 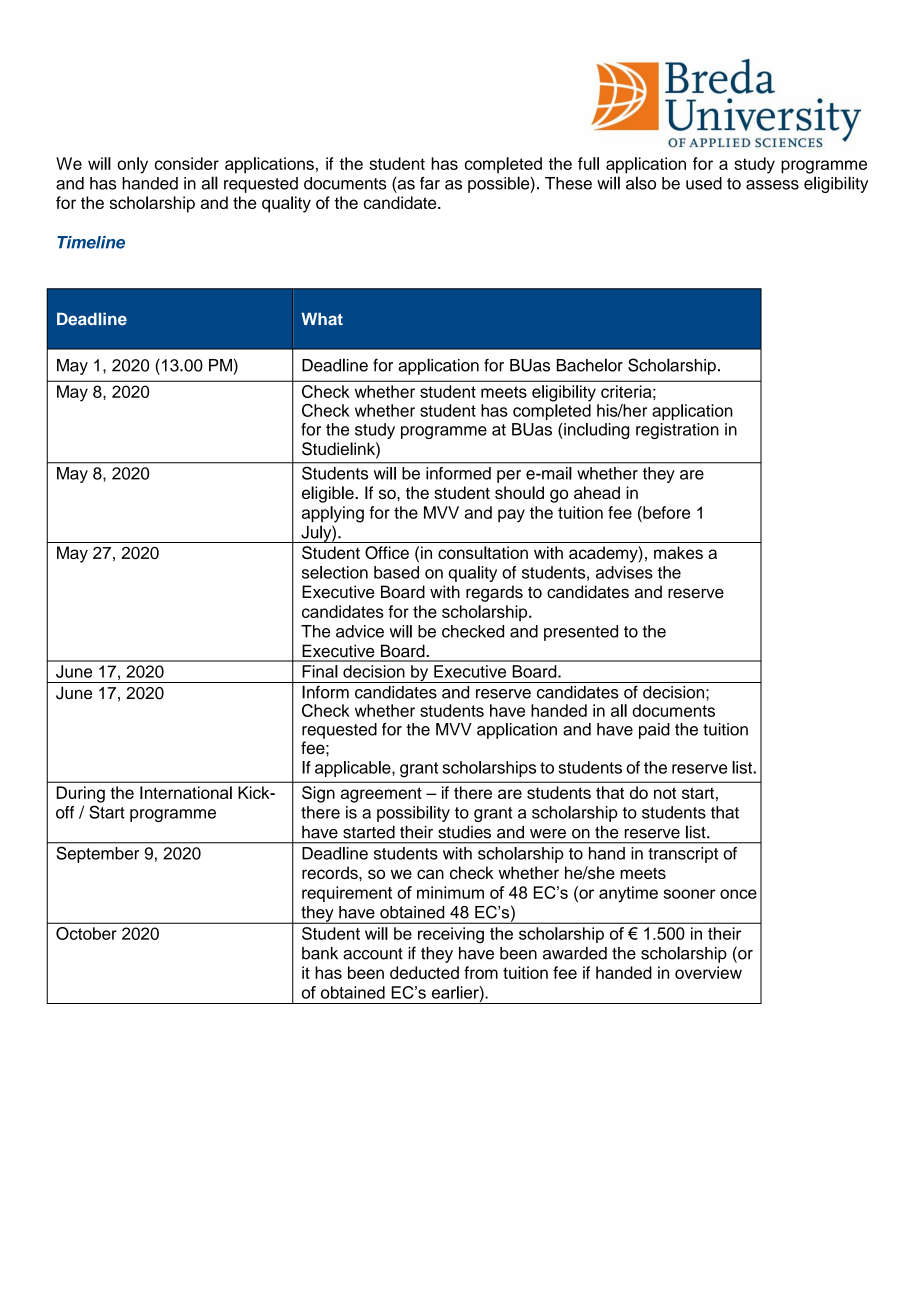 I want to click on overview, so click(x=708, y=972).
